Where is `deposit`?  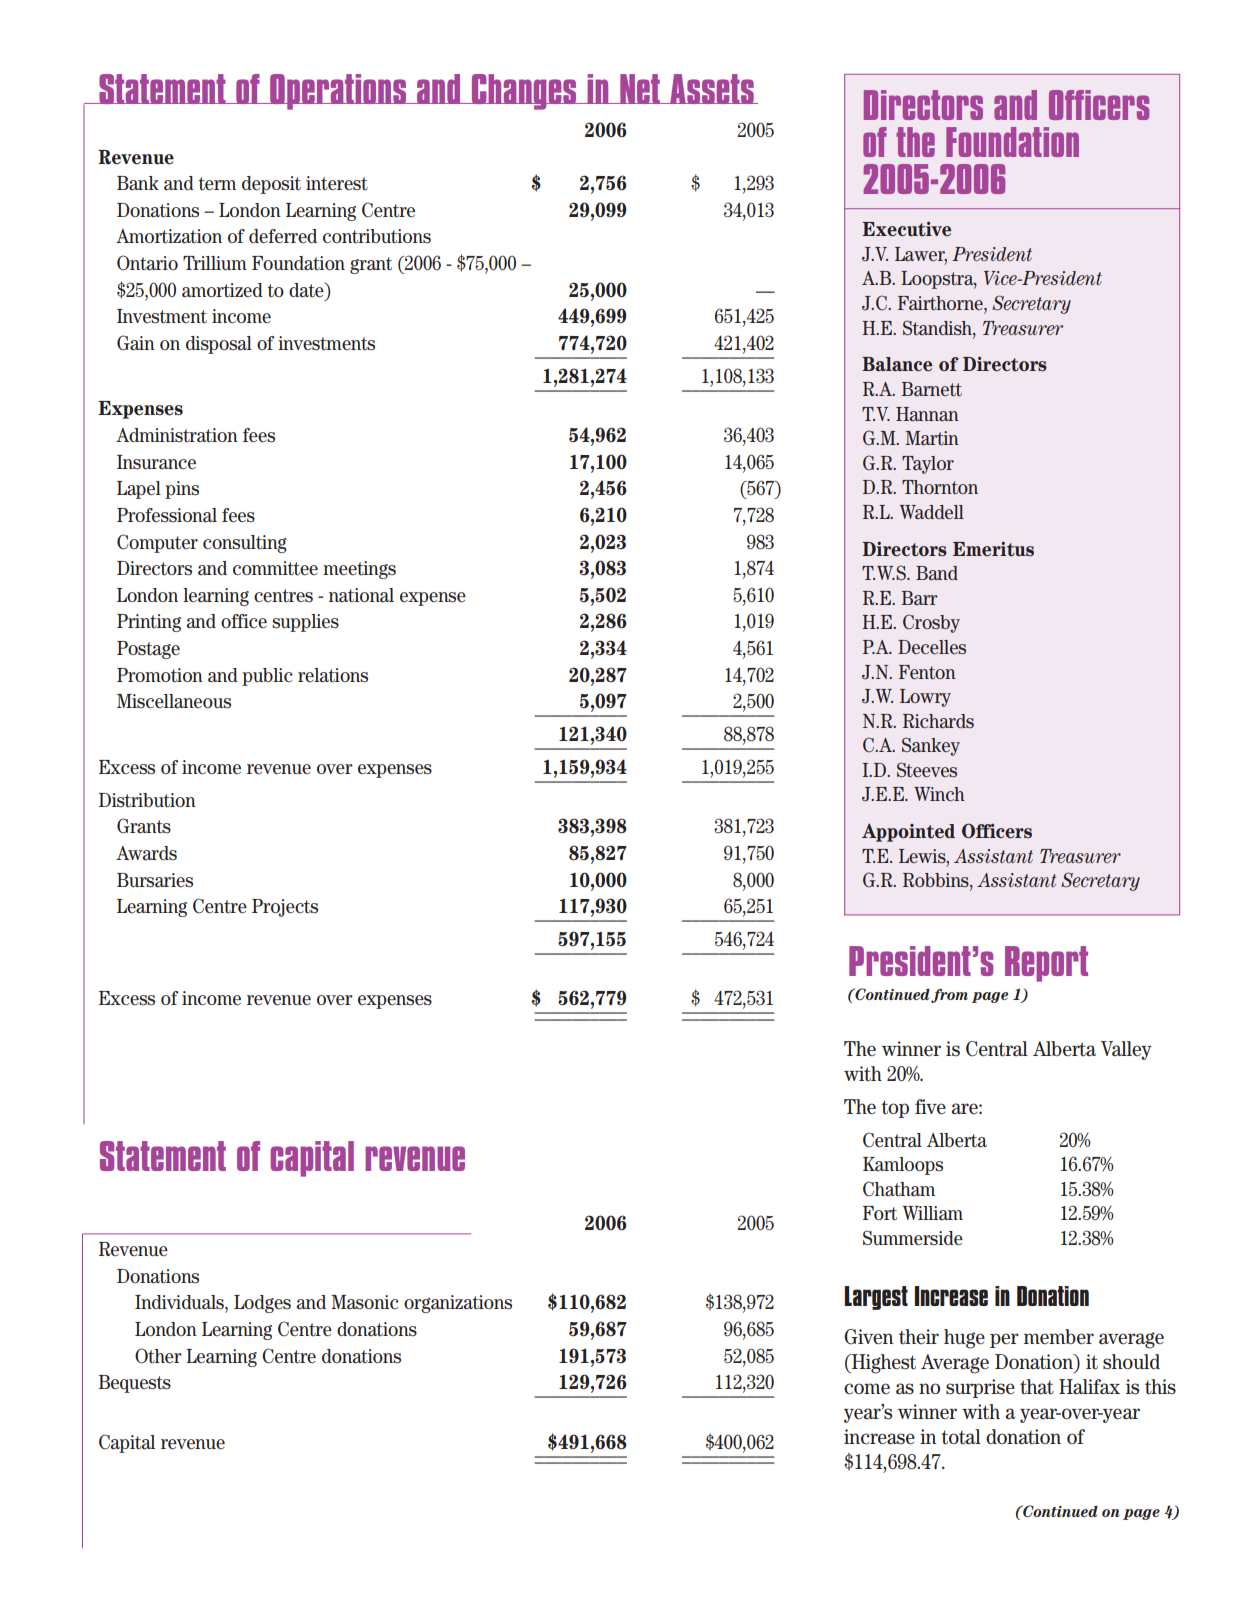 deposit is located at coordinates (271, 185).
